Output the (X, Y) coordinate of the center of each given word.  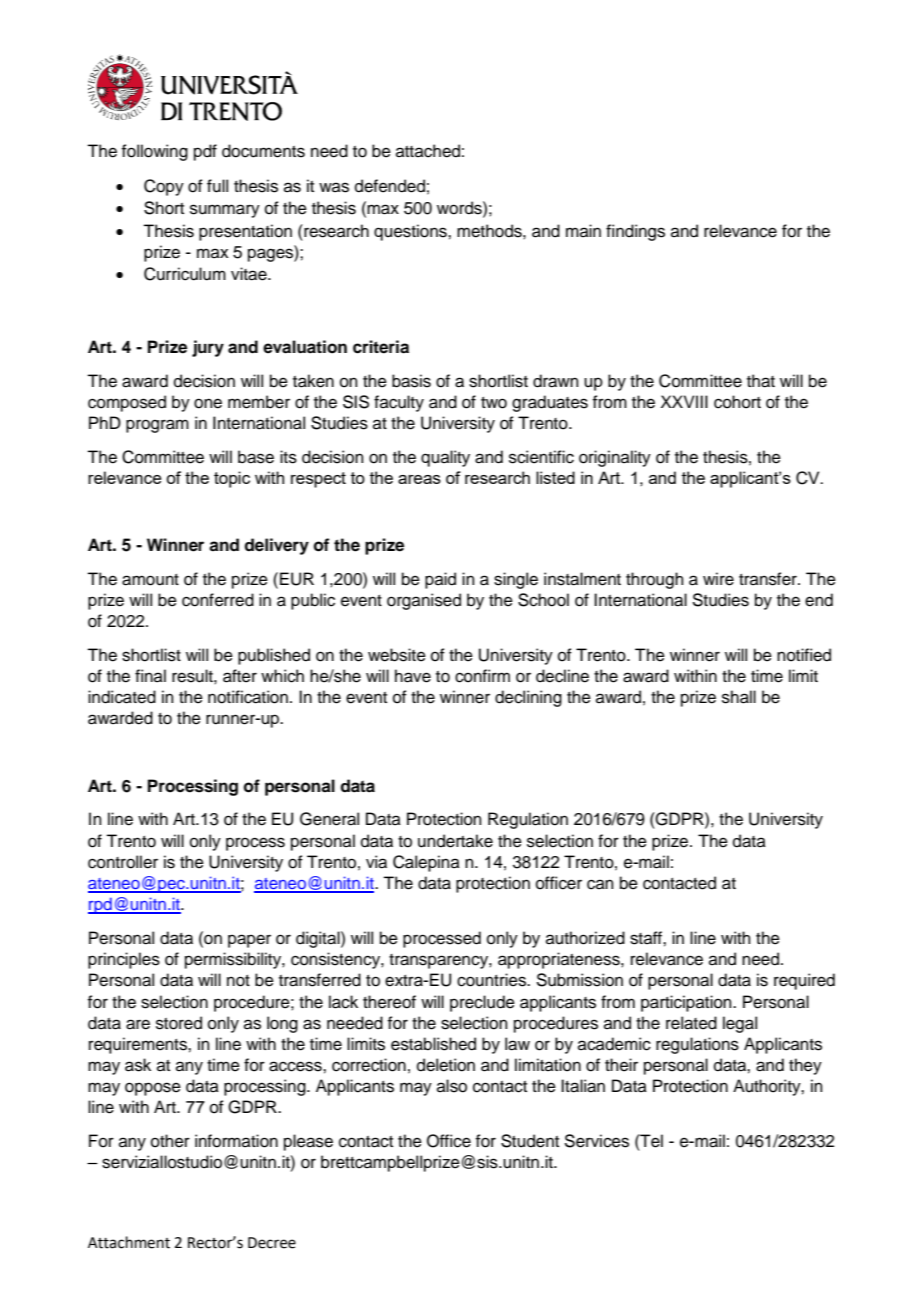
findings (635, 232)
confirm (482, 676)
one (208, 403)
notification (248, 697)
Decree (272, 1243)
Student (530, 1141)
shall (739, 697)
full (217, 186)
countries (492, 980)
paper (249, 941)
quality (445, 458)
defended (390, 186)
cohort (737, 402)
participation (687, 1003)
